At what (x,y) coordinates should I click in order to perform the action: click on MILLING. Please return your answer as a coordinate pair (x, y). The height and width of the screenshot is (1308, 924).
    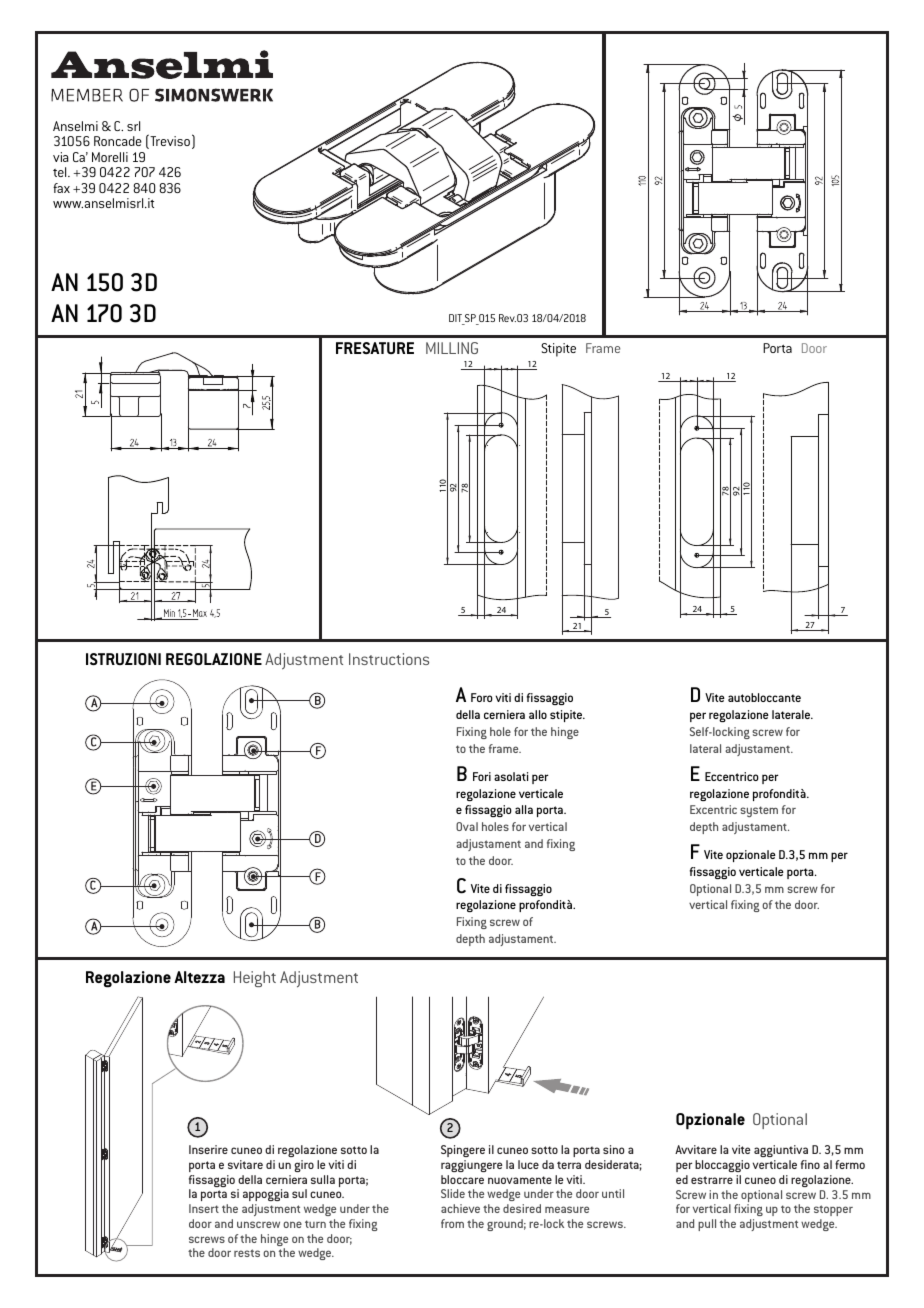
    Looking at the image, I should click on (452, 348).
